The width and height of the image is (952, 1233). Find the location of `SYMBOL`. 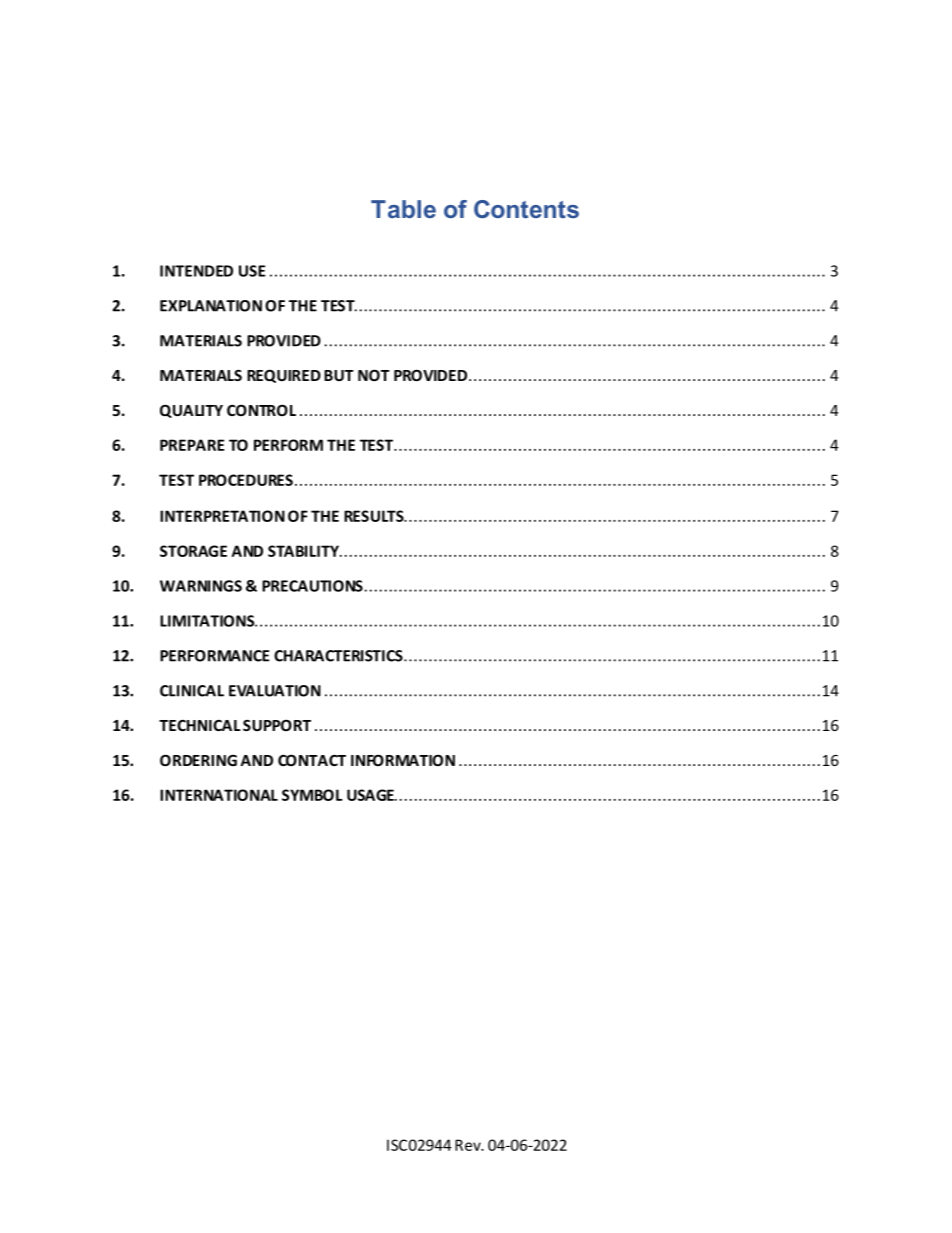

SYMBOL is located at coordinates (312, 795).
